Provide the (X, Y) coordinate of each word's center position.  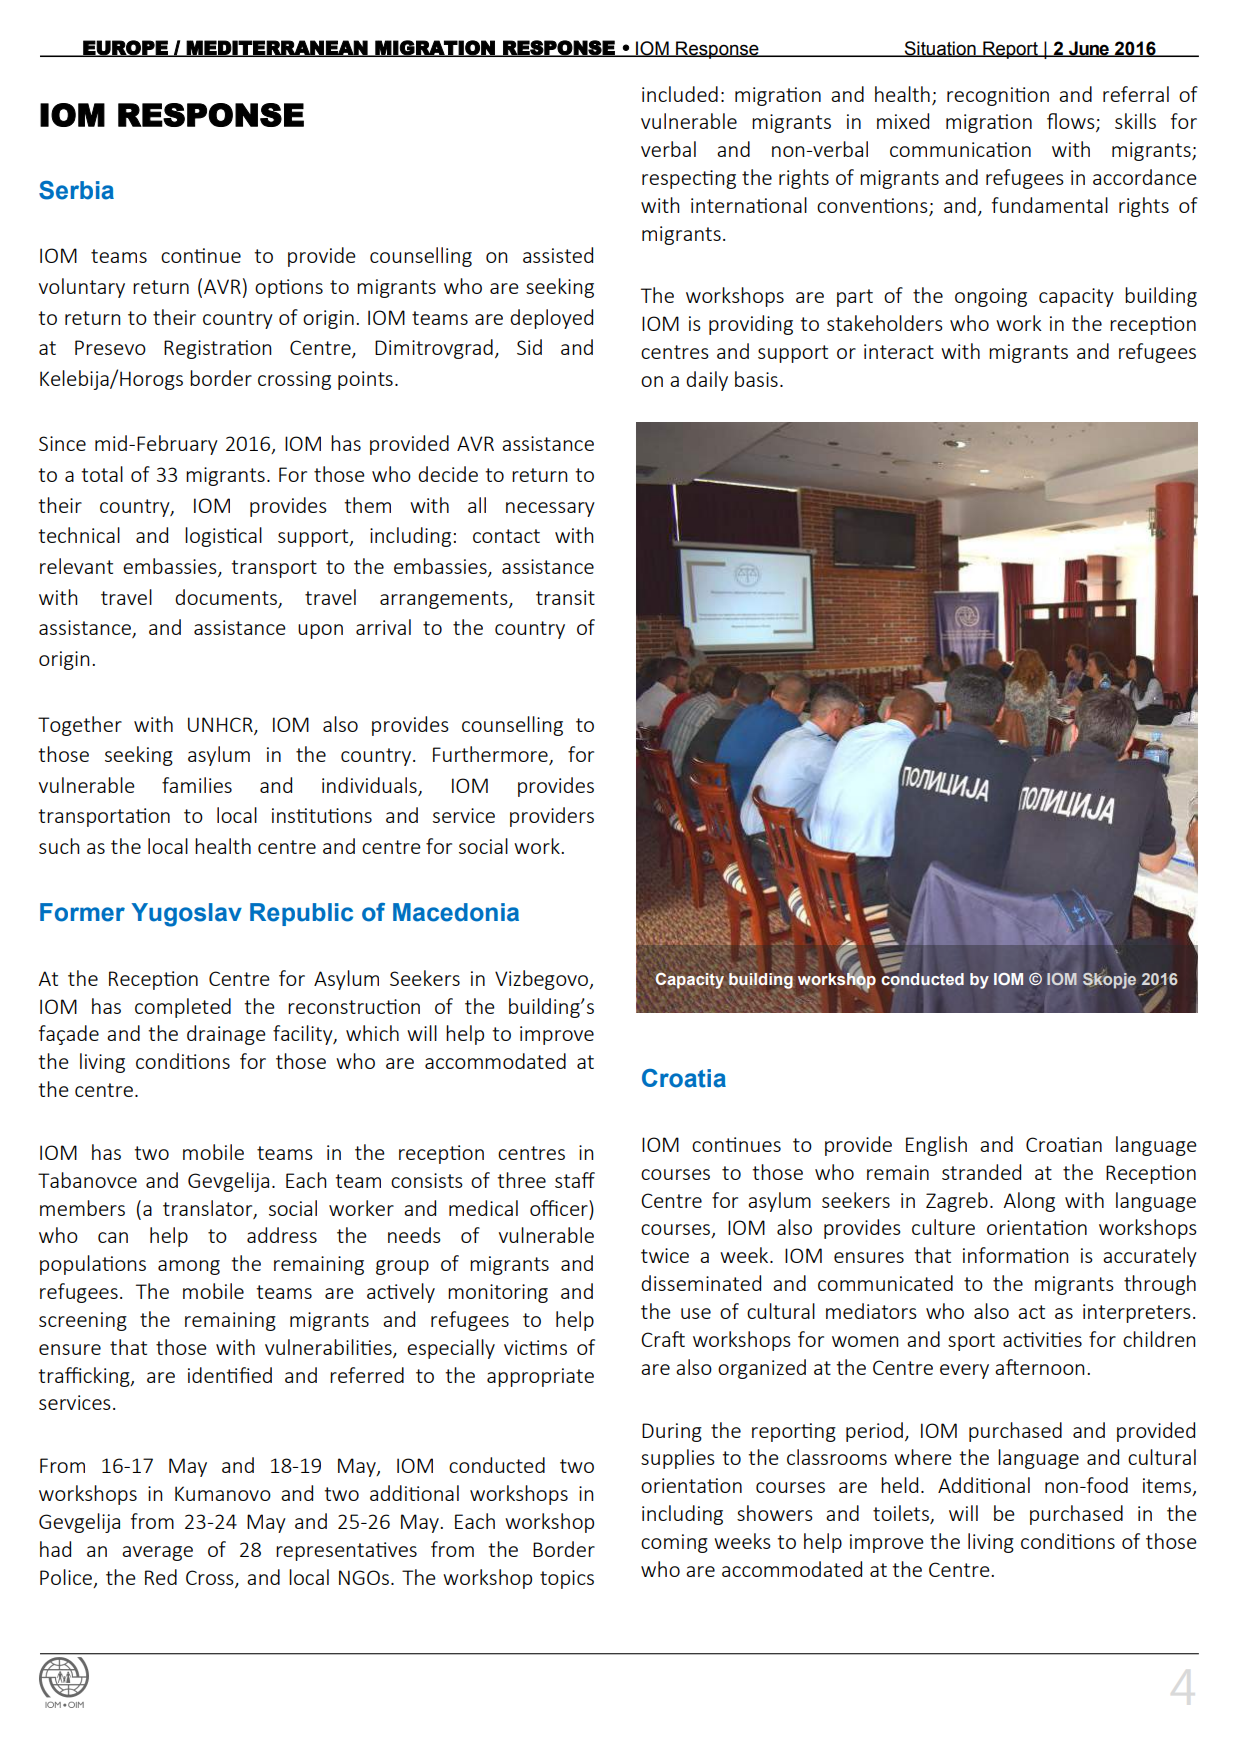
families (197, 785)
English (936, 1146)
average (157, 1553)
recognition (998, 96)
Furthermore (491, 755)
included (680, 94)
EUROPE (125, 48)
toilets (902, 1514)
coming (674, 1543)
